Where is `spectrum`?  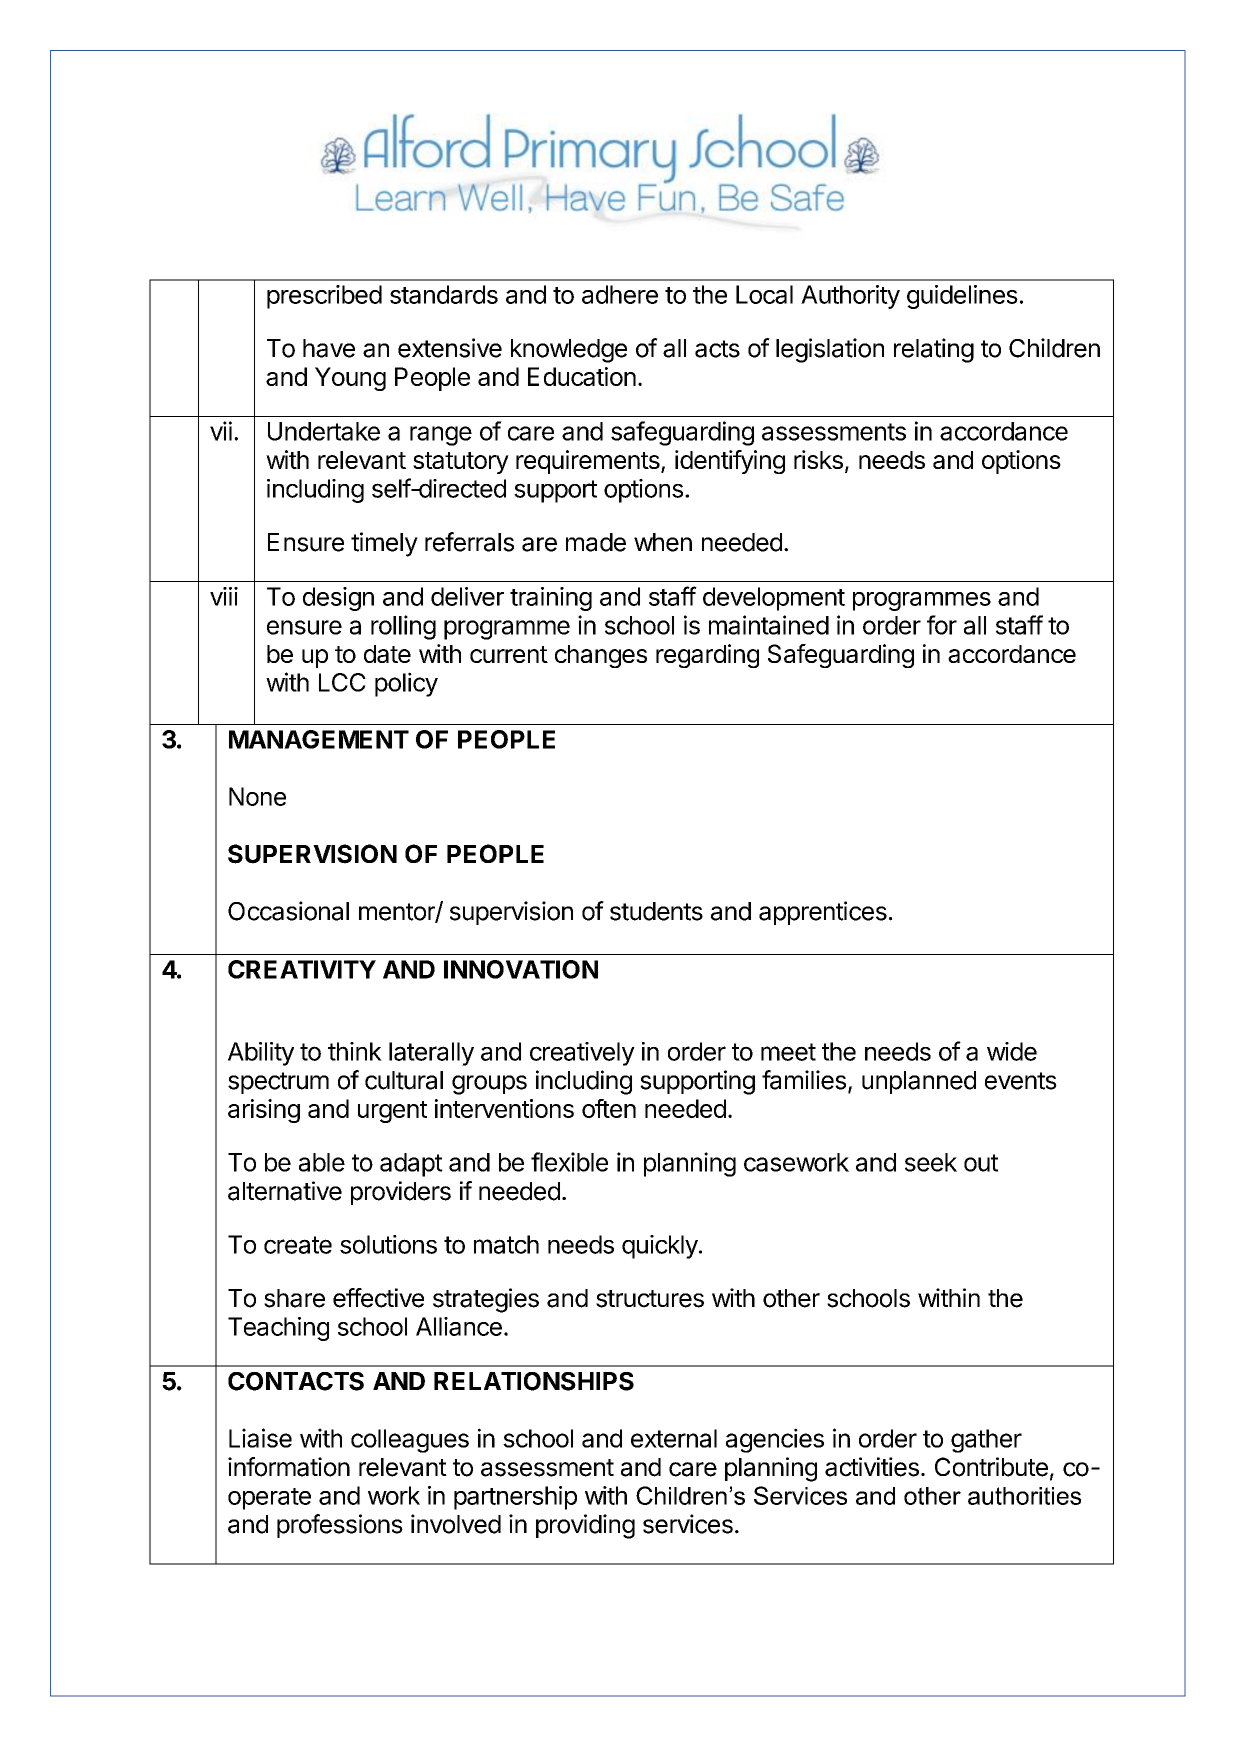 spectrum is located at coordinates (278, 1083).
